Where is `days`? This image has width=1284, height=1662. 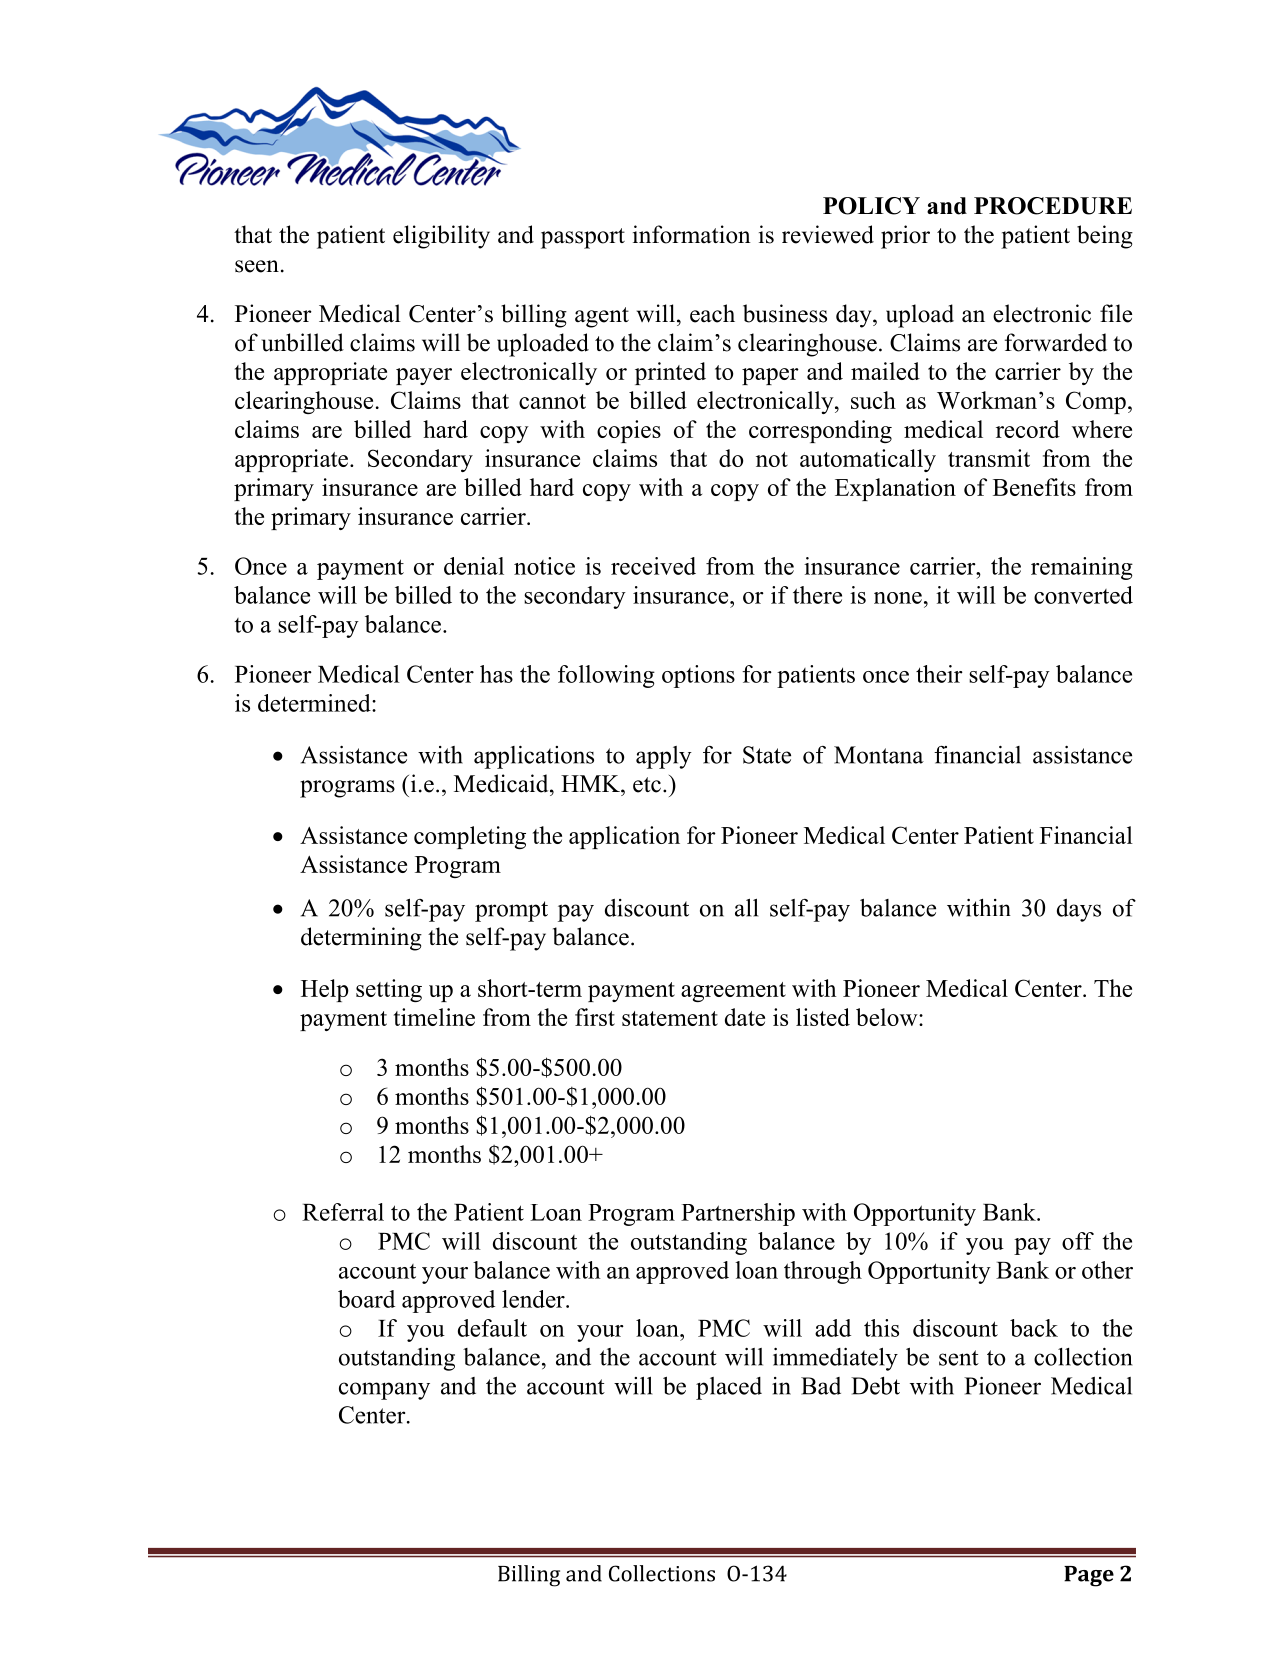 days is located at coordinates (1079, 910).
